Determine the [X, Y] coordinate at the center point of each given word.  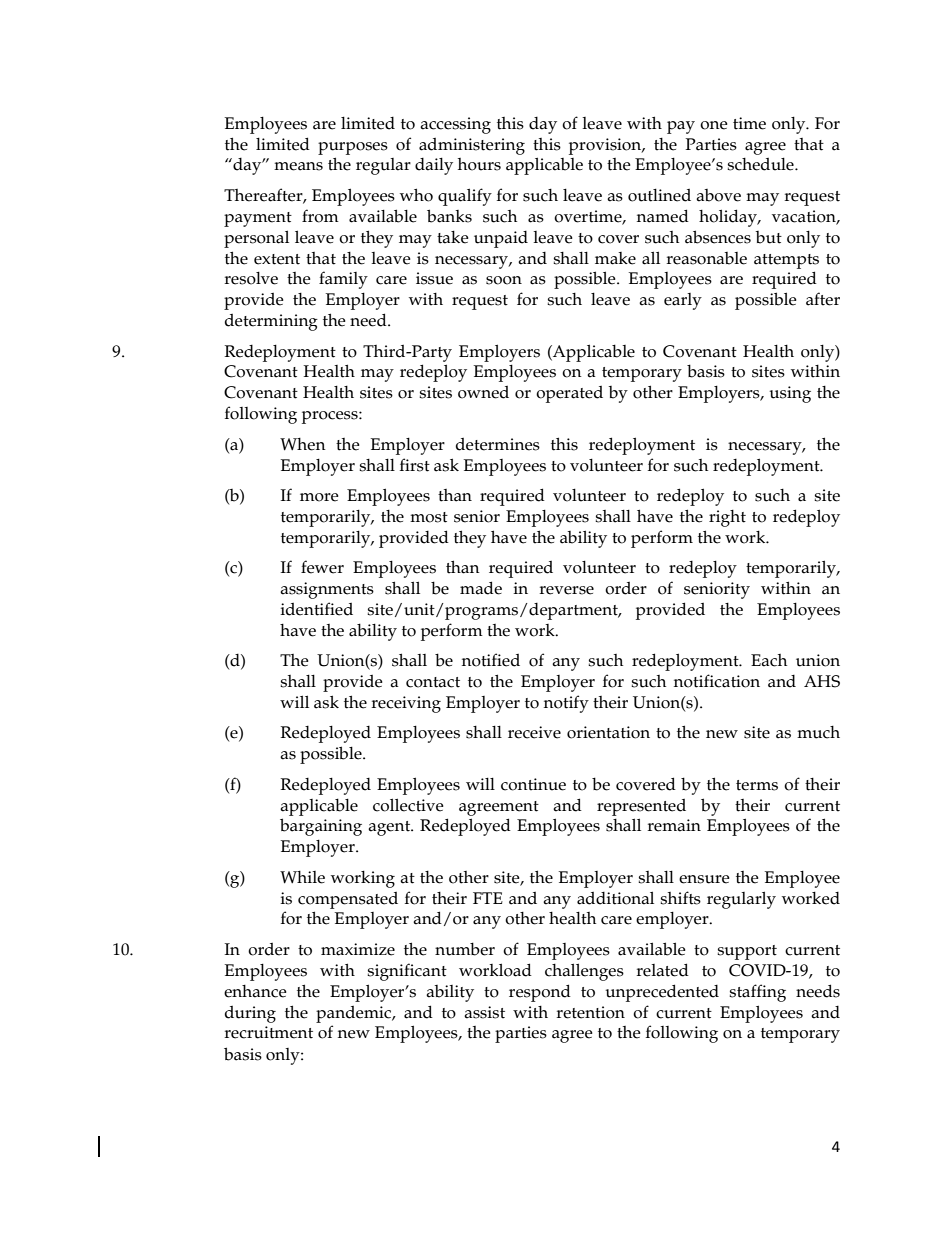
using [790, 394]
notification [717, 681]
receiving [406, 704]
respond [540, 993]
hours [479, 164]
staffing [757, 993]
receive [534, 732]
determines [498, 444]
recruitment [268, 1032]
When [303, 444]
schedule [761, 164]
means [298, 166]
